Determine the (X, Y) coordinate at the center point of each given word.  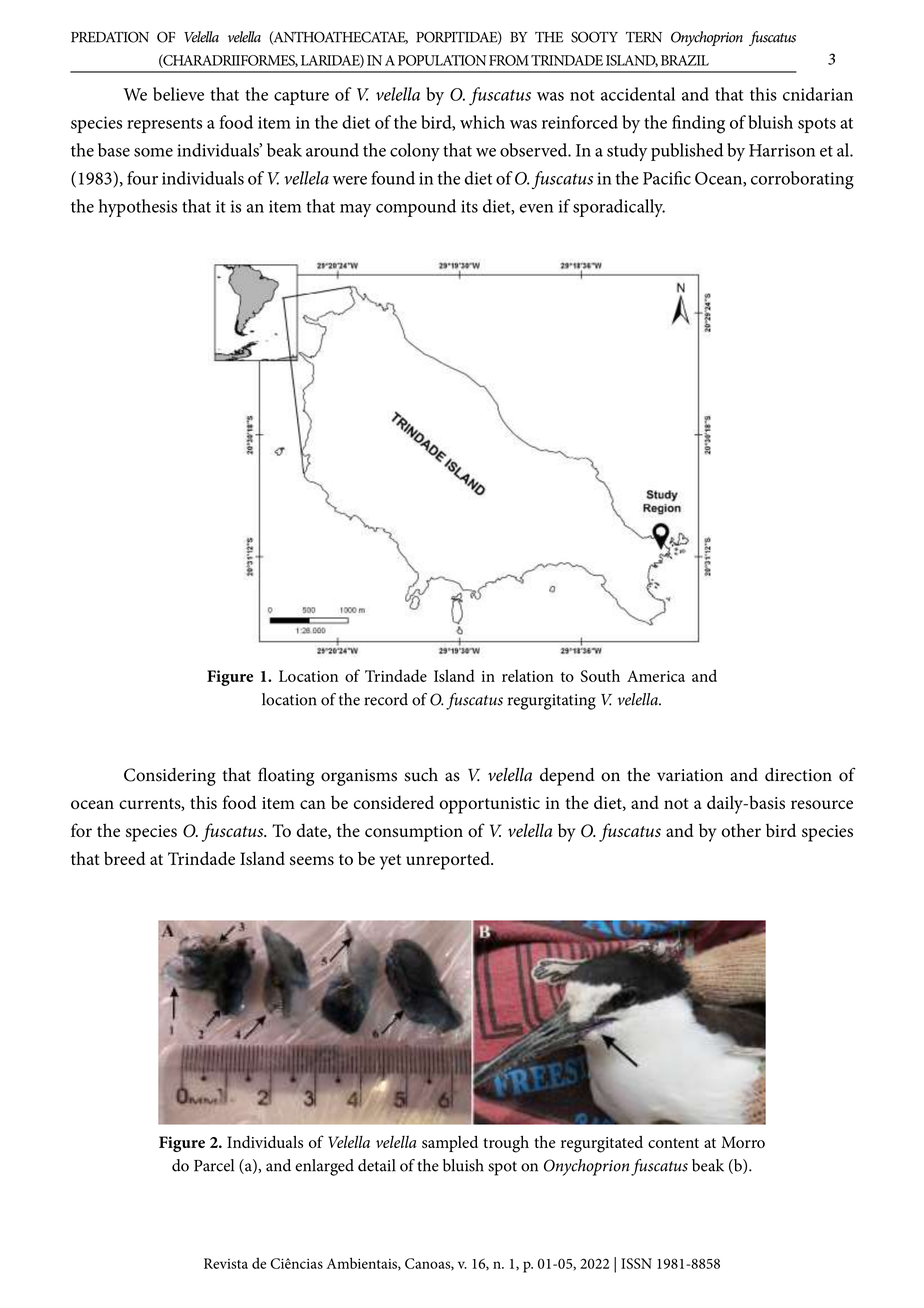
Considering (170, 777)
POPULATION (442, 60)
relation (528, 675)
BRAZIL (685, 60)
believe (178, 94)
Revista (226, 1263)
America (656, 676)
